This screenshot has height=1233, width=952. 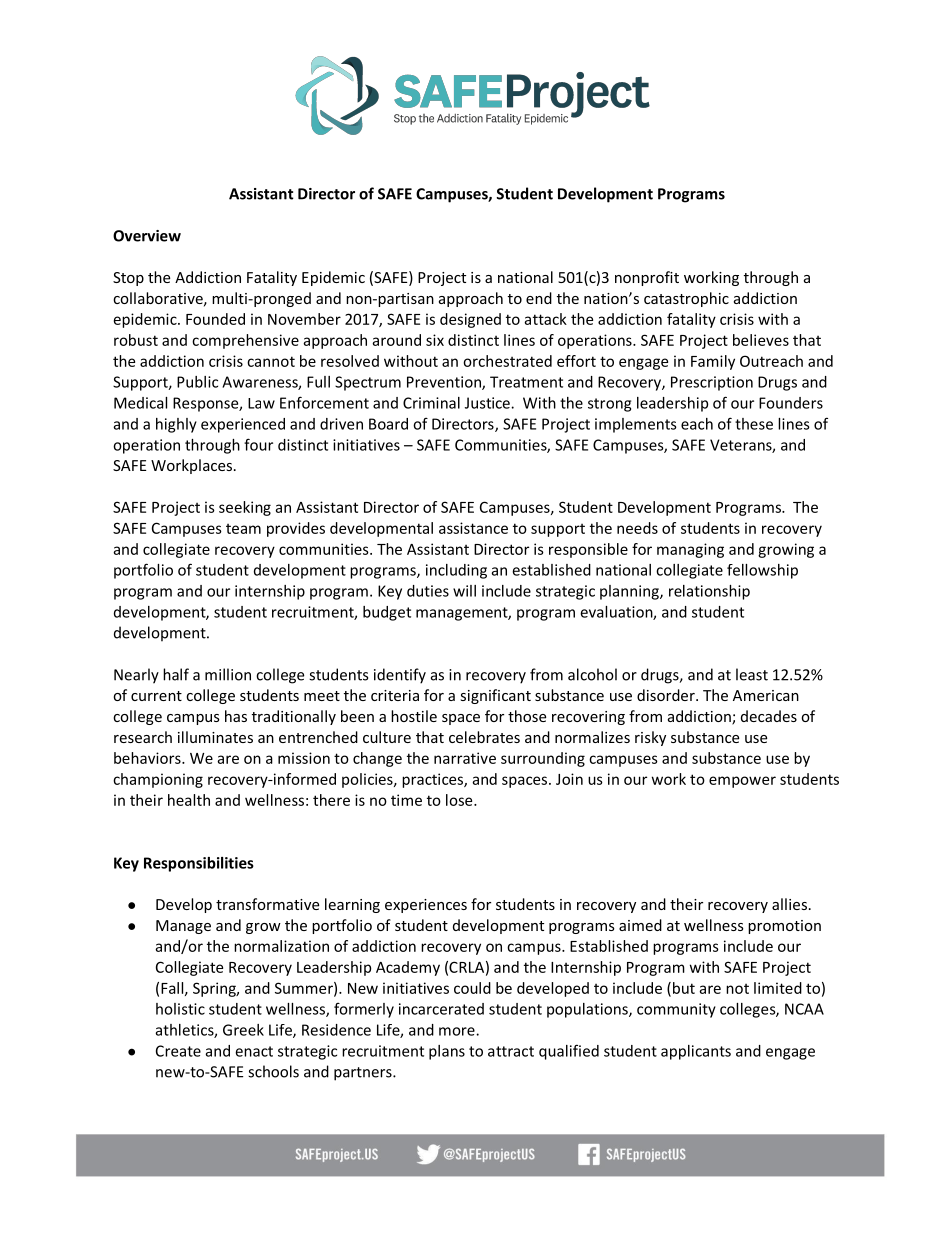 I want to click on lose, so click(x=460, y=800).
